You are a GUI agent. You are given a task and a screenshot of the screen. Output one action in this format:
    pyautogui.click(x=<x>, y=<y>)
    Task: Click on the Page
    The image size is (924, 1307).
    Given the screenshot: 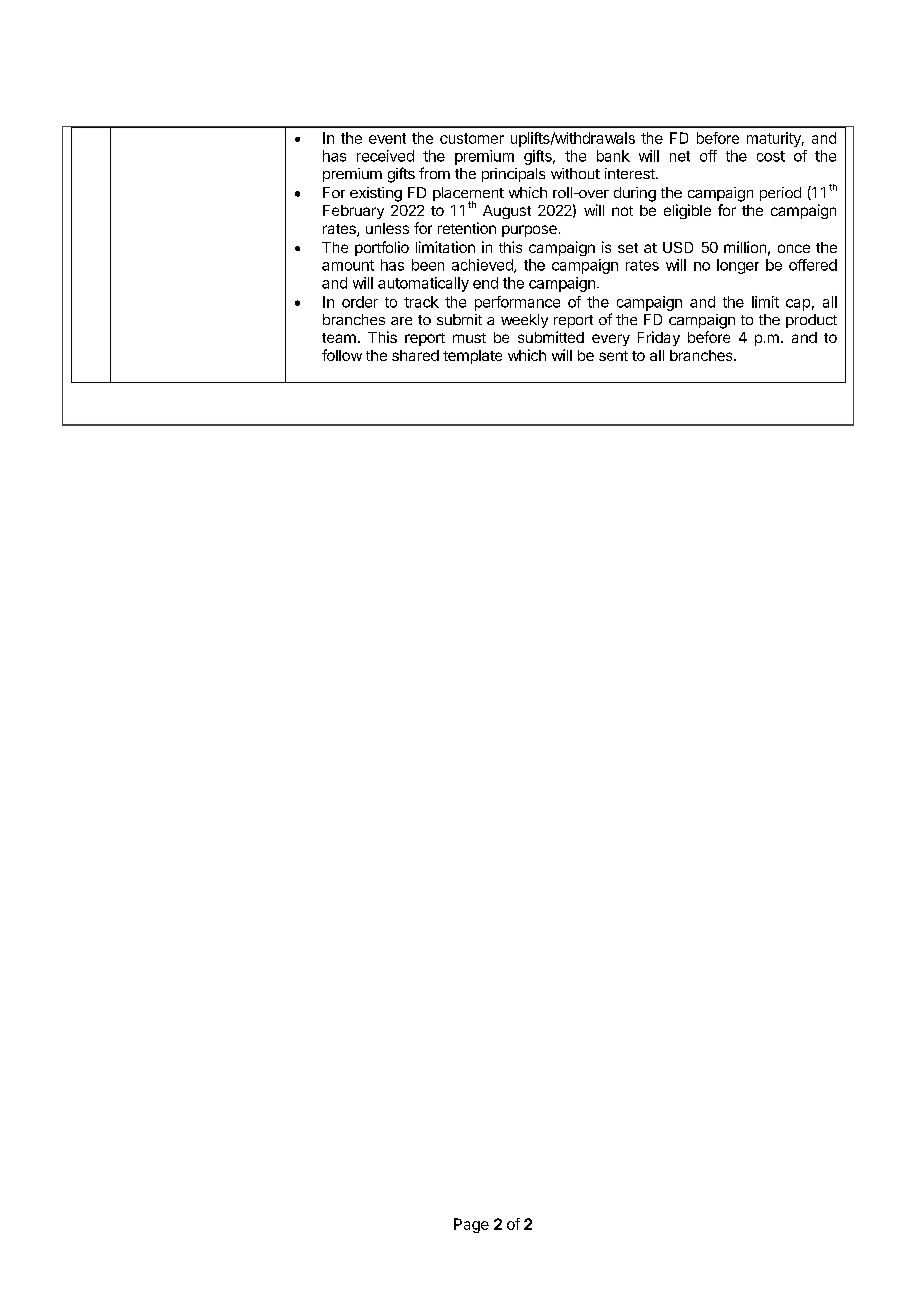 What is the action you would take?
    pyautogui.click(x=471, y=1225)
